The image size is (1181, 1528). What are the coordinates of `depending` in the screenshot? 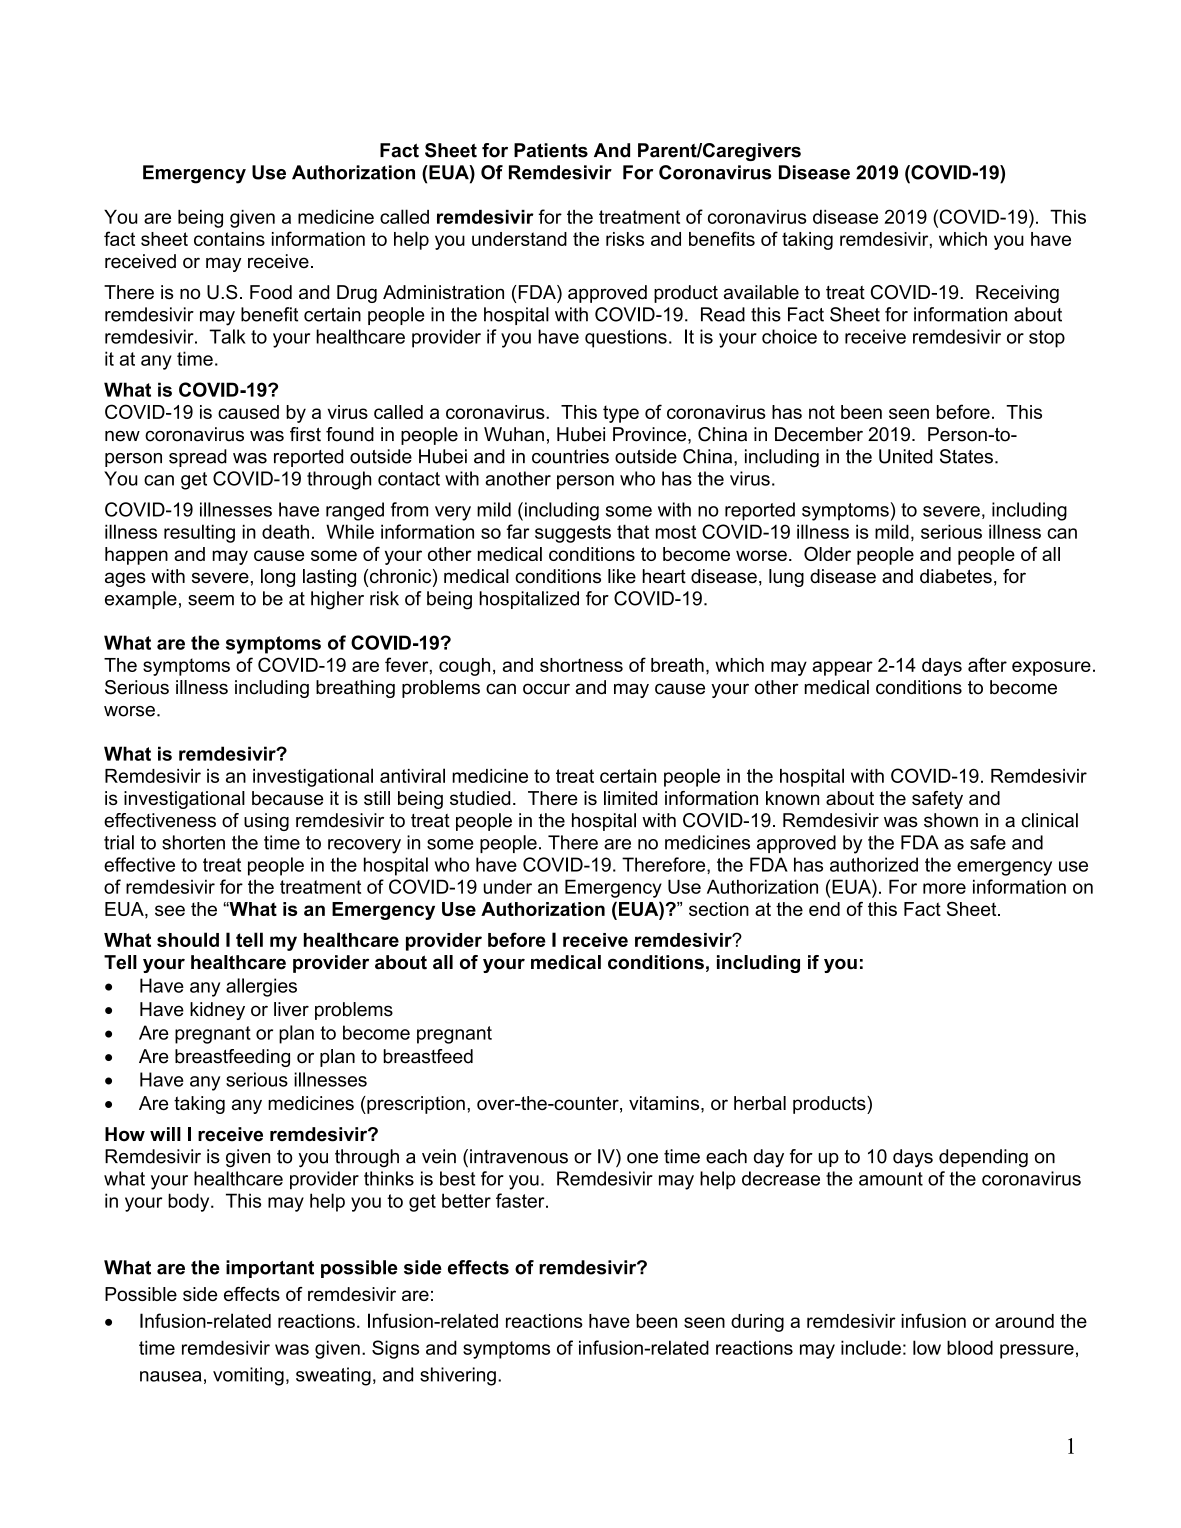 It's located at (983, 1158).
